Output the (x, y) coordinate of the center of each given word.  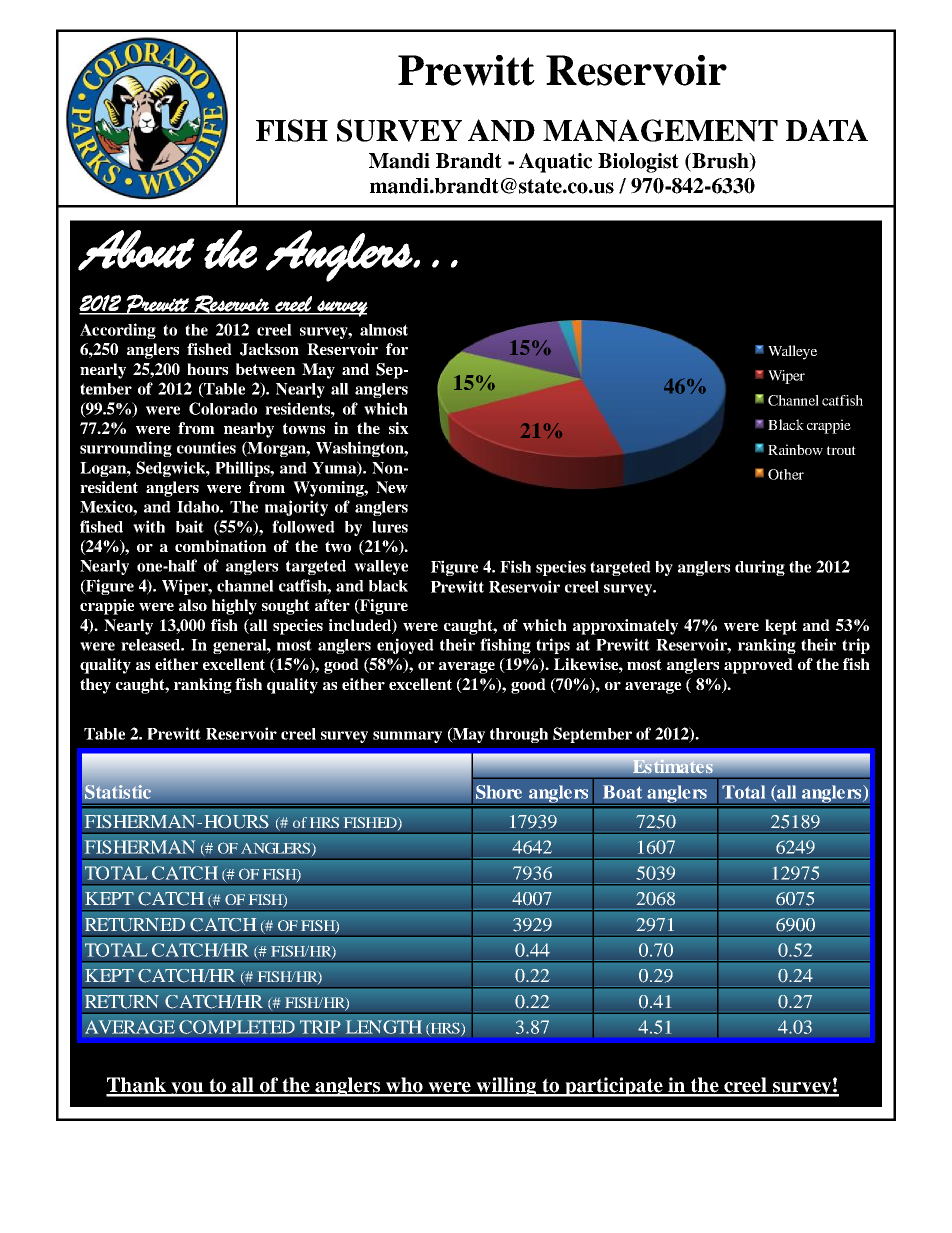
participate (614, 1087)
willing (506, 1087)
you (187, 1089)
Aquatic (555, 163)
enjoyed (405, 646)
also (193, 605)
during (760, 568)
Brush (720, 162)
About (136, 250)
